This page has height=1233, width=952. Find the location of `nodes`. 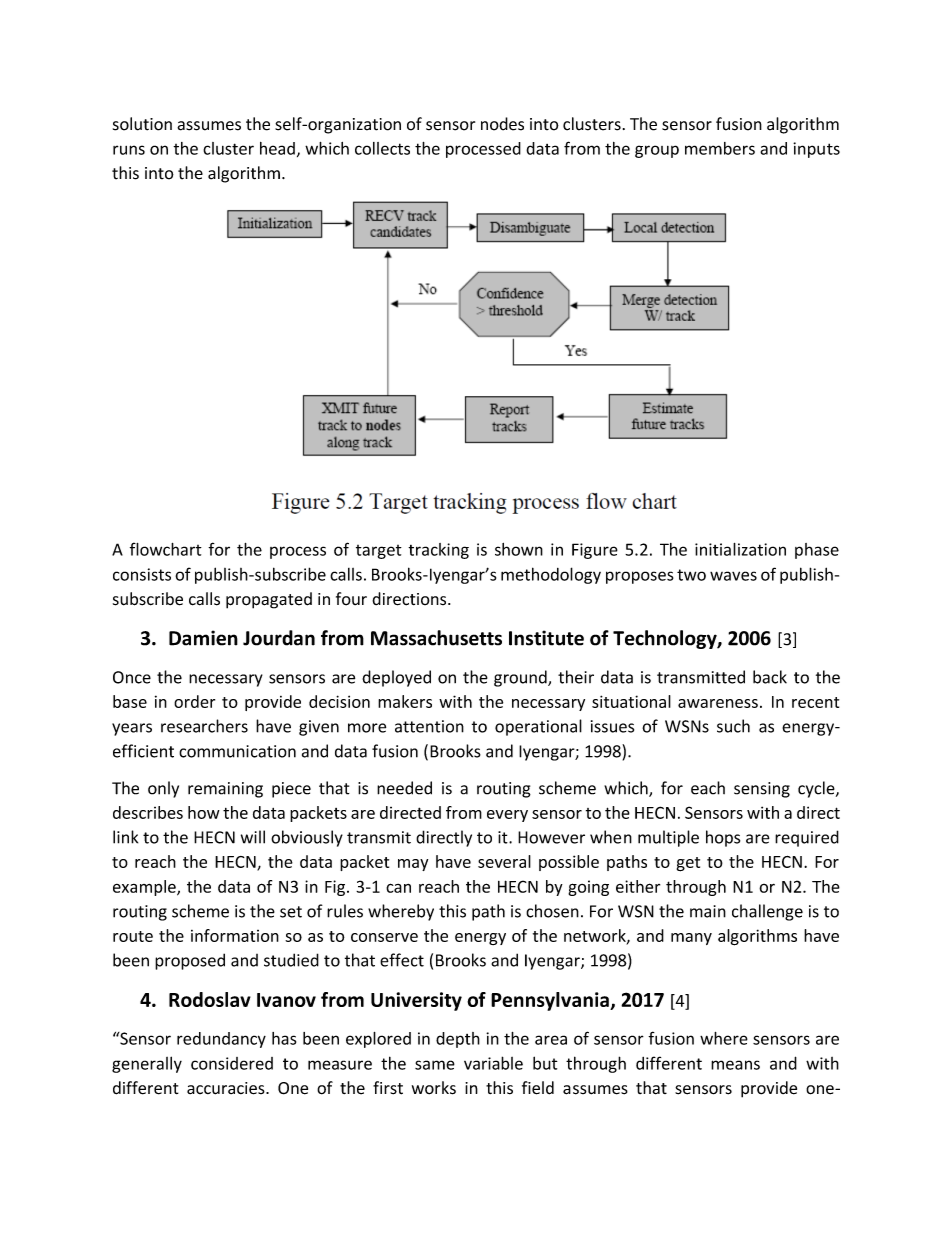

nodes is located at coordinates (502, 124).
